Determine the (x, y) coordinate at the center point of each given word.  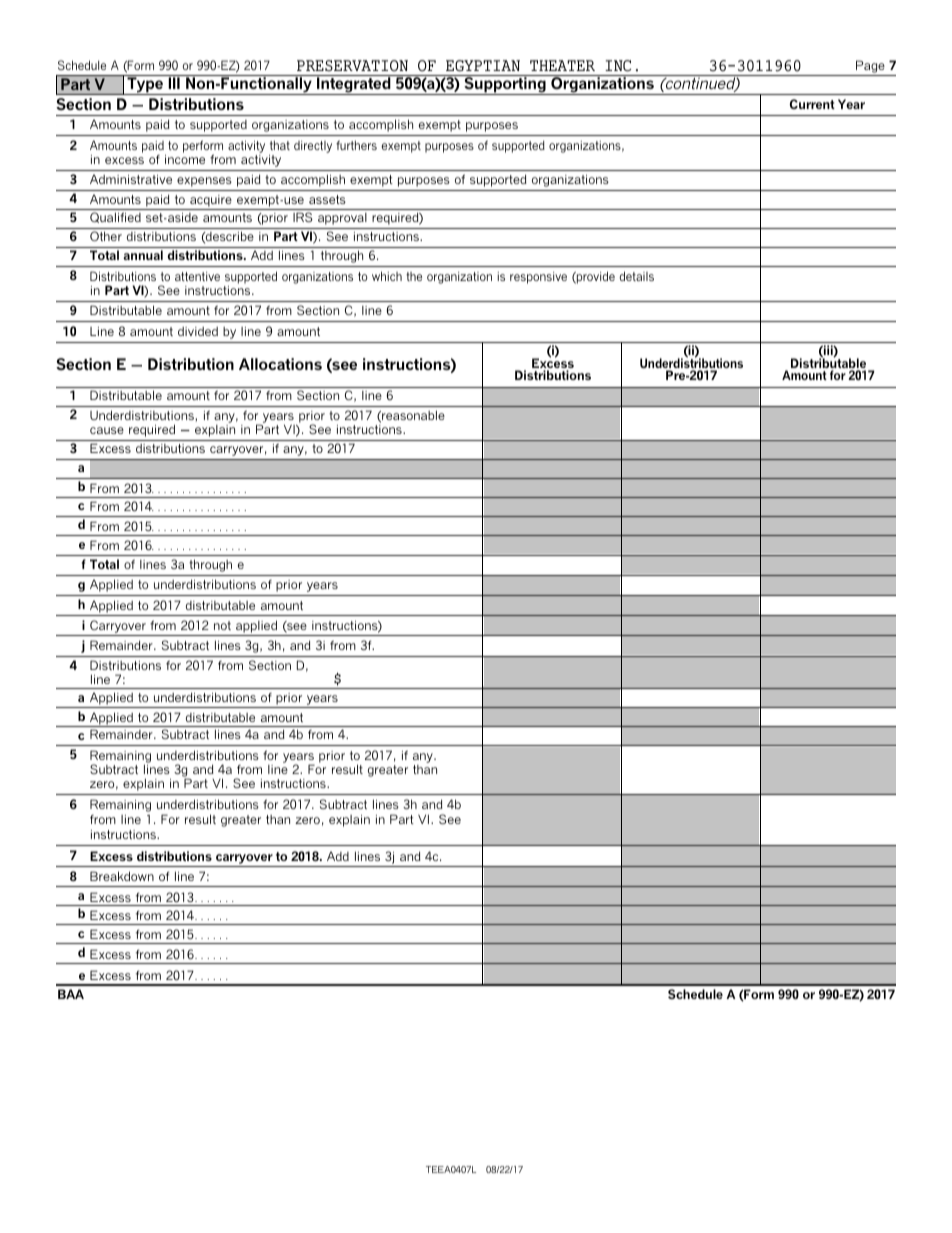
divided (198, 331)
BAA (71, 994)
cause (107, 430)
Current (812, 104)
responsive (538, 278)
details (636, 276)
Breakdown (122, 876)
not (222, 625)
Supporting (505, 85)
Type (145, 86)
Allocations (280, 364)
